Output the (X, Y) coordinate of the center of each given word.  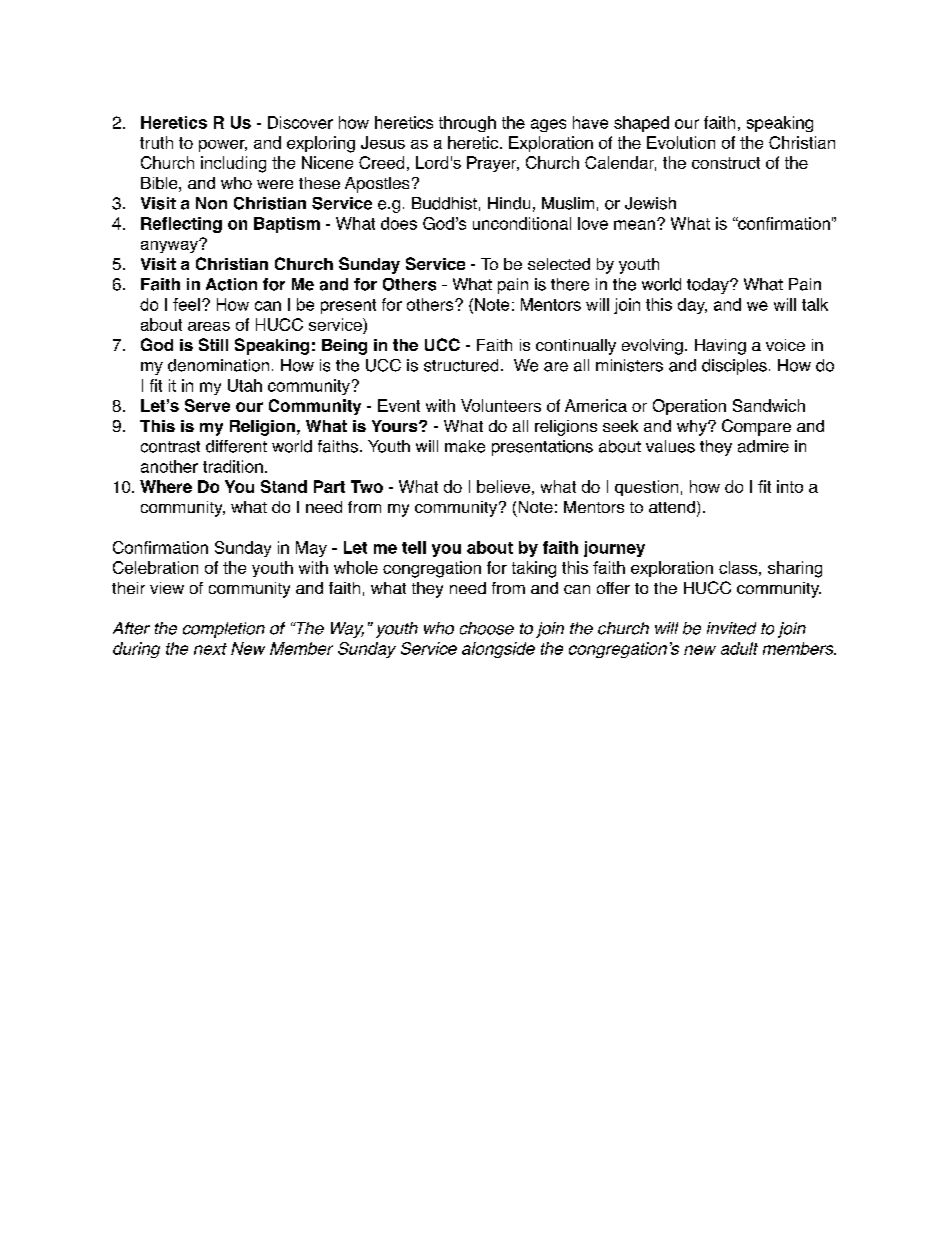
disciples (734, 367)
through (467, 124)
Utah (245, 385)
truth (156, 142)
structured (461, 365)
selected (559, 264)
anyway (170, 246)
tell (414, 547)
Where (166, 486)
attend (672, 507)
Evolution (681, 142)
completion (224, 630)
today (709, 286)
